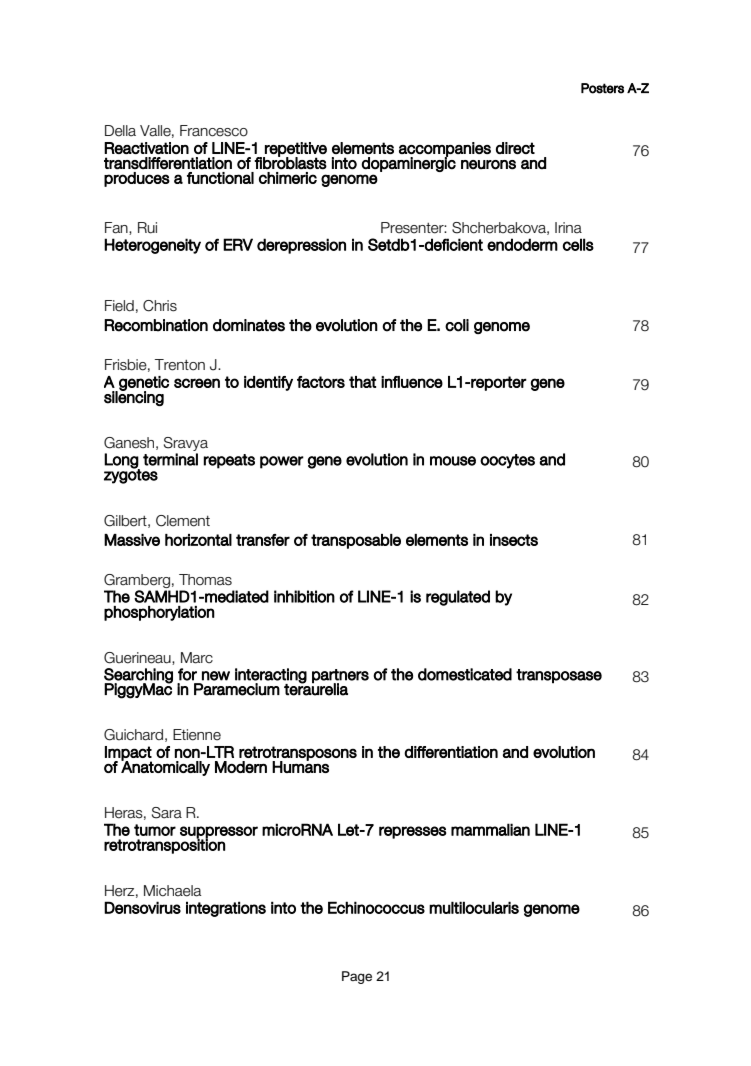  Describe the element at coordinates (515, 148) in the document. I see `direct` at that location.
